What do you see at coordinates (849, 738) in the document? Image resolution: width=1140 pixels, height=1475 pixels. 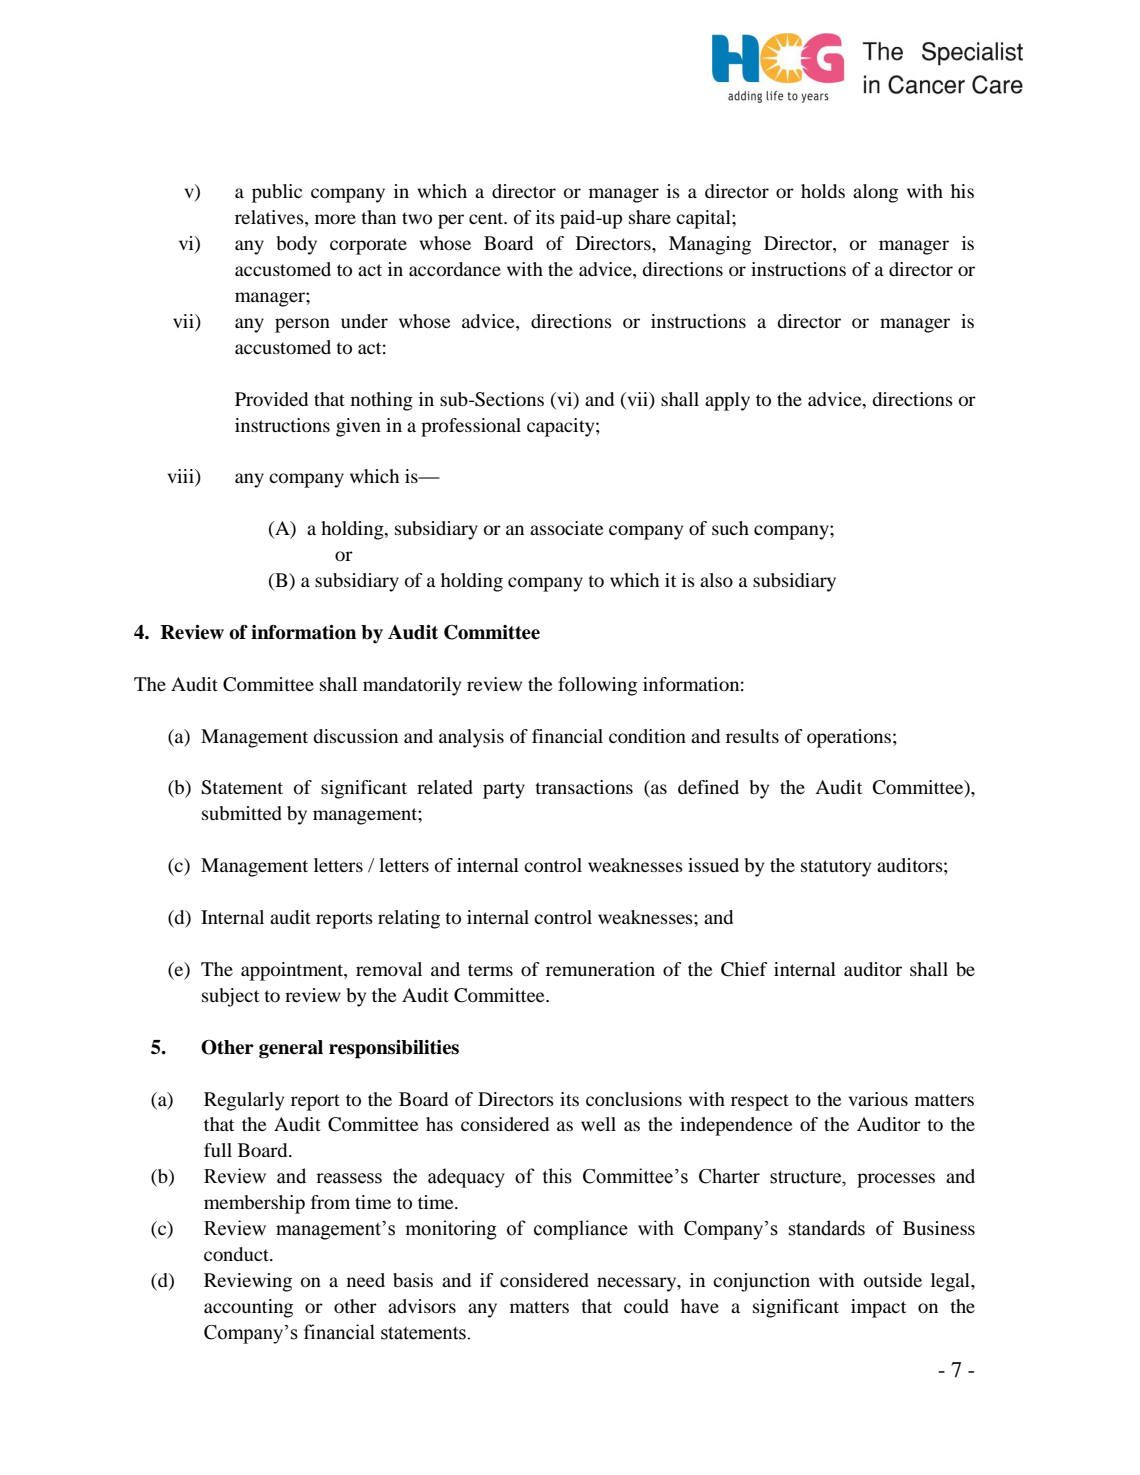 I see `operations` at bounding box center [849, 738].
